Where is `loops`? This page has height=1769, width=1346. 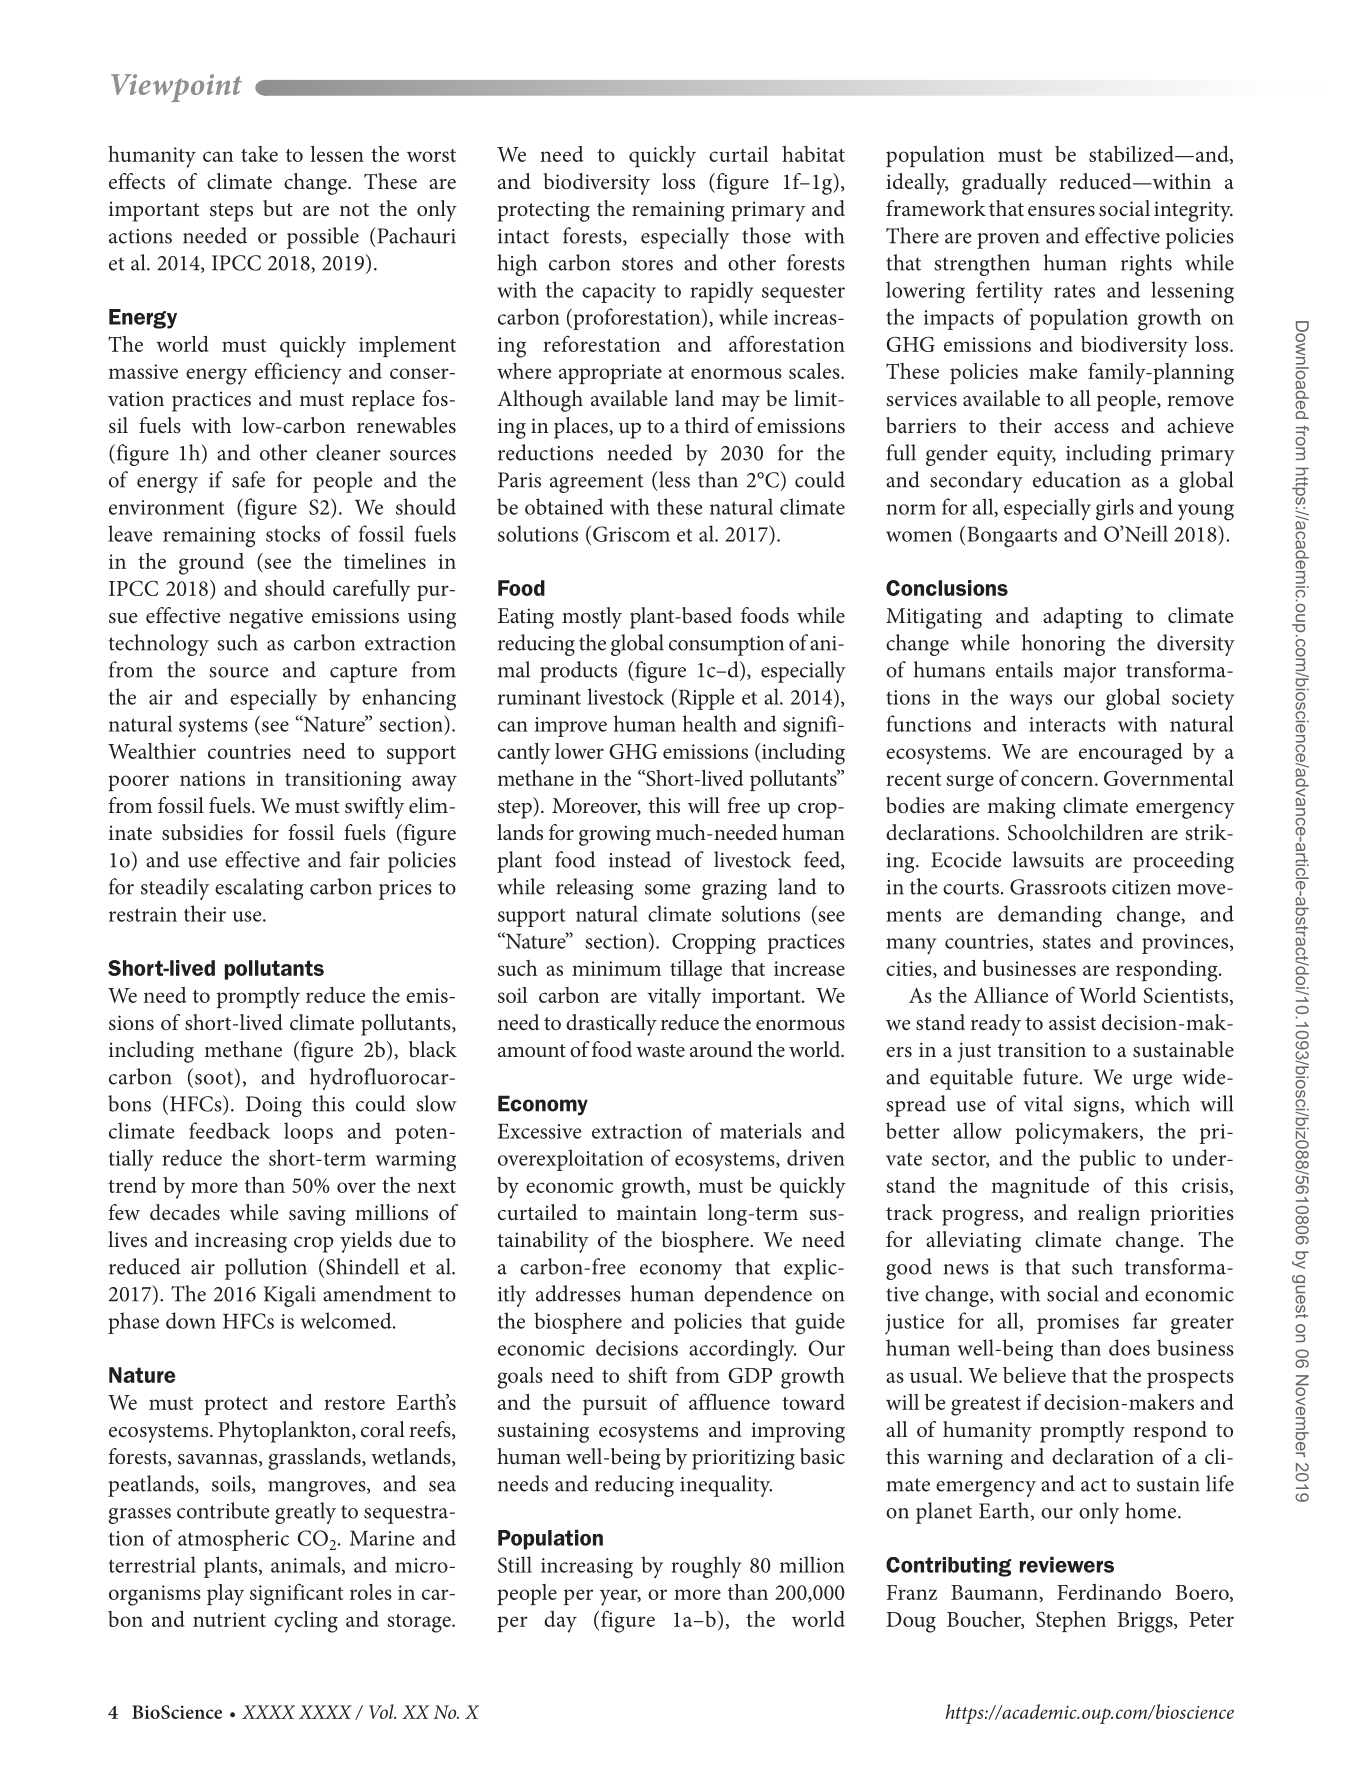
loops is located at coordinates (308, 1133).
